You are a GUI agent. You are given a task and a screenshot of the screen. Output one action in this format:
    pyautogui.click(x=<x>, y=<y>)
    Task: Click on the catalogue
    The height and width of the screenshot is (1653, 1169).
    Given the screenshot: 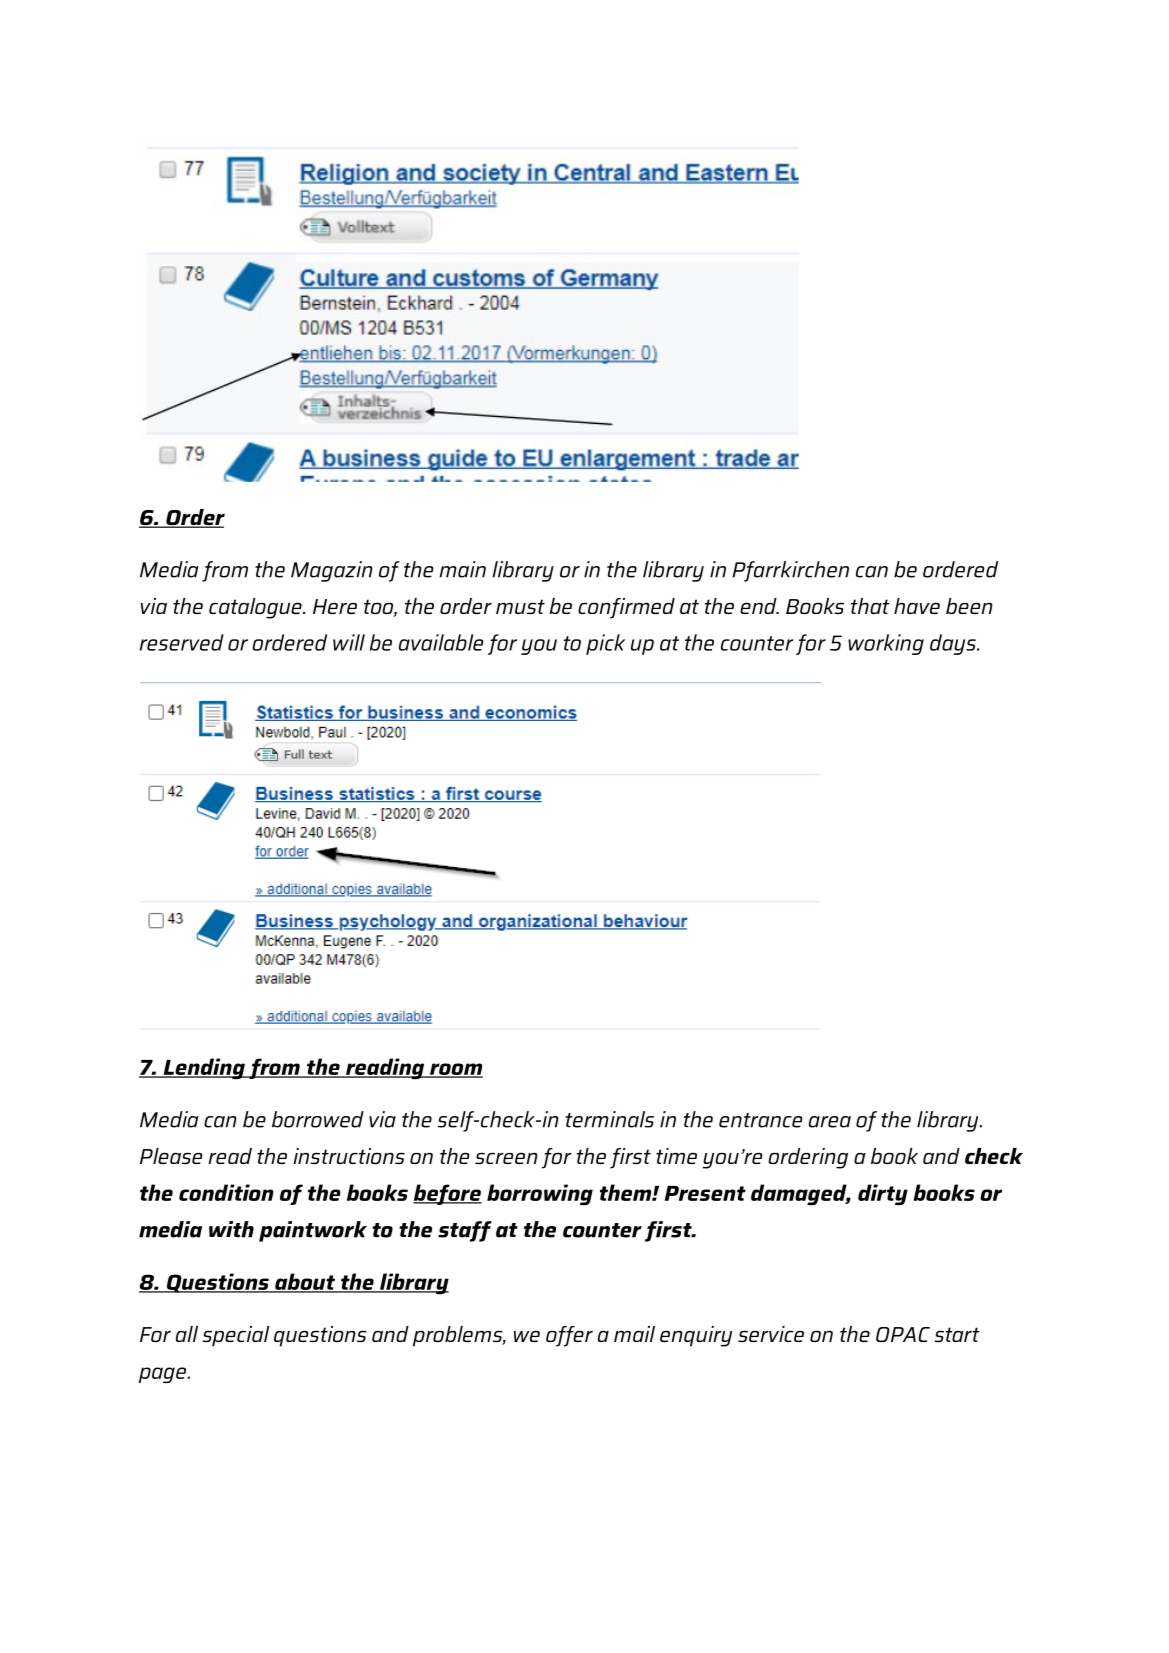 What is the action you would take?
    pyautogui.click(x=256, y=608)
